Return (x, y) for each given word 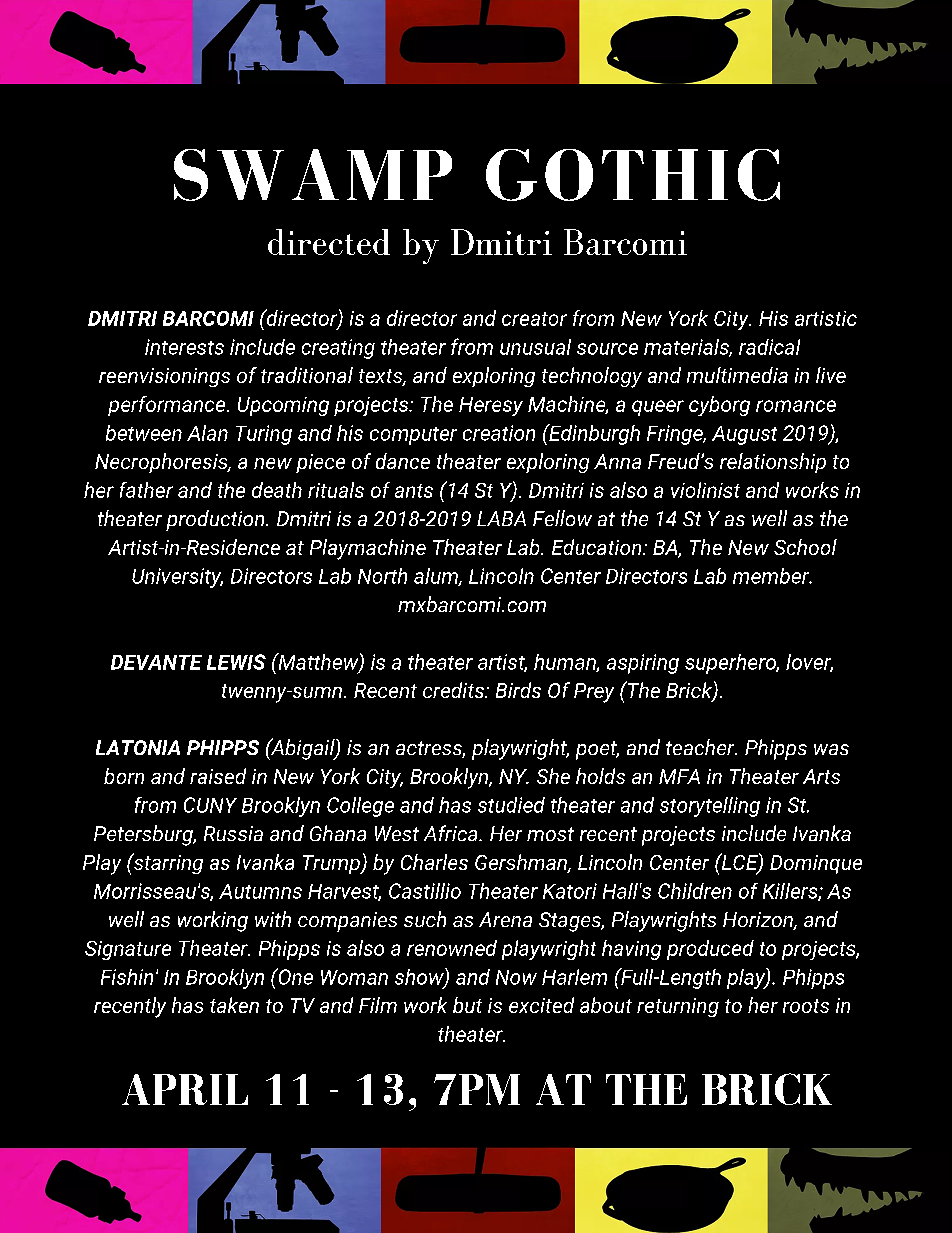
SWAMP (313, 175)
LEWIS (236, 662)
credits (454, 690)
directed (329, 242)
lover (809, 663)
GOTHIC (633, 175)
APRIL (185, 1089)
